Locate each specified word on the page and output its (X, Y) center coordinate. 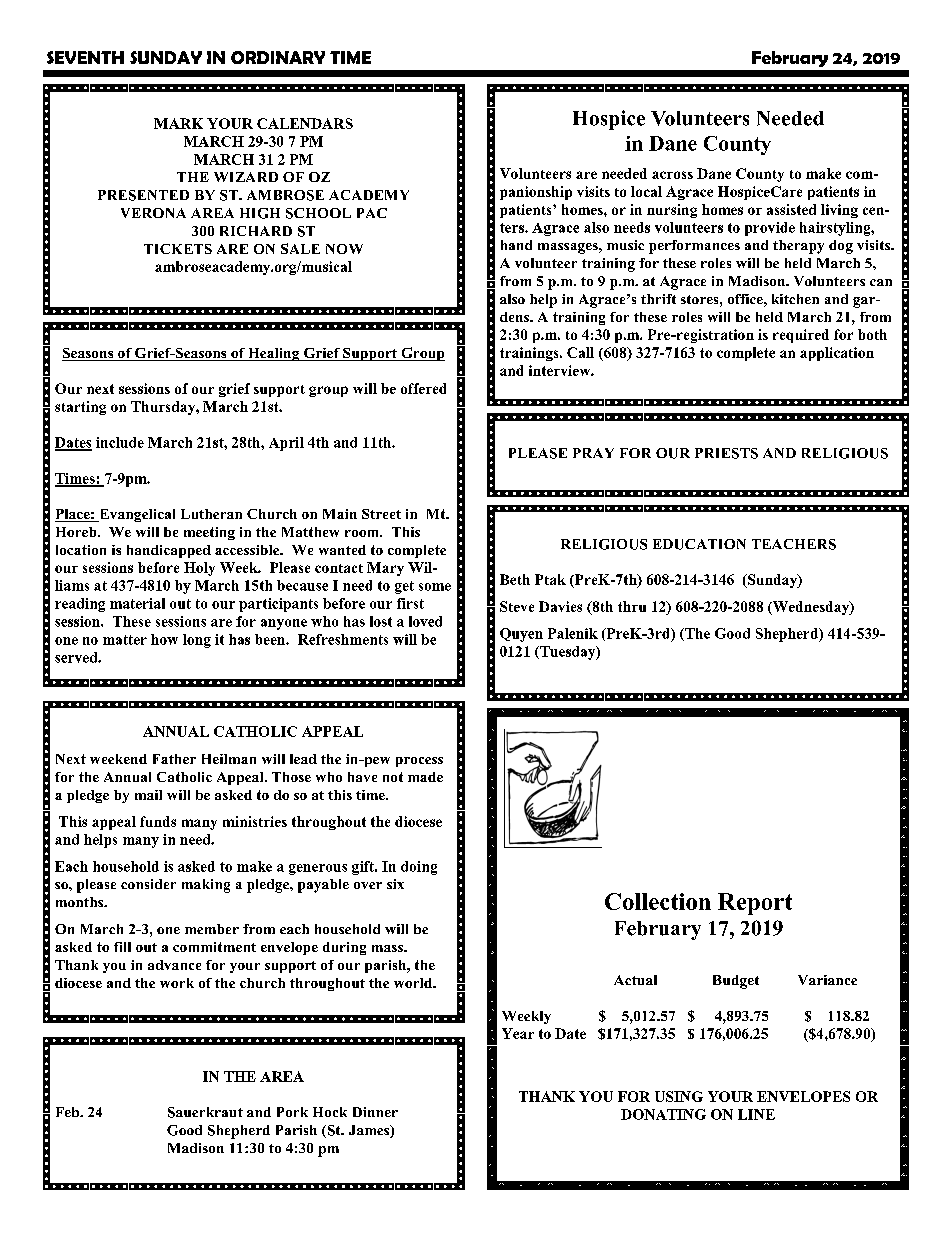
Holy (199, 569)
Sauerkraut (205, 1112)
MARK (178, 123)
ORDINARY (278, 57)
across (672, 175)
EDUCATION (699, 544)
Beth (515, 579)
